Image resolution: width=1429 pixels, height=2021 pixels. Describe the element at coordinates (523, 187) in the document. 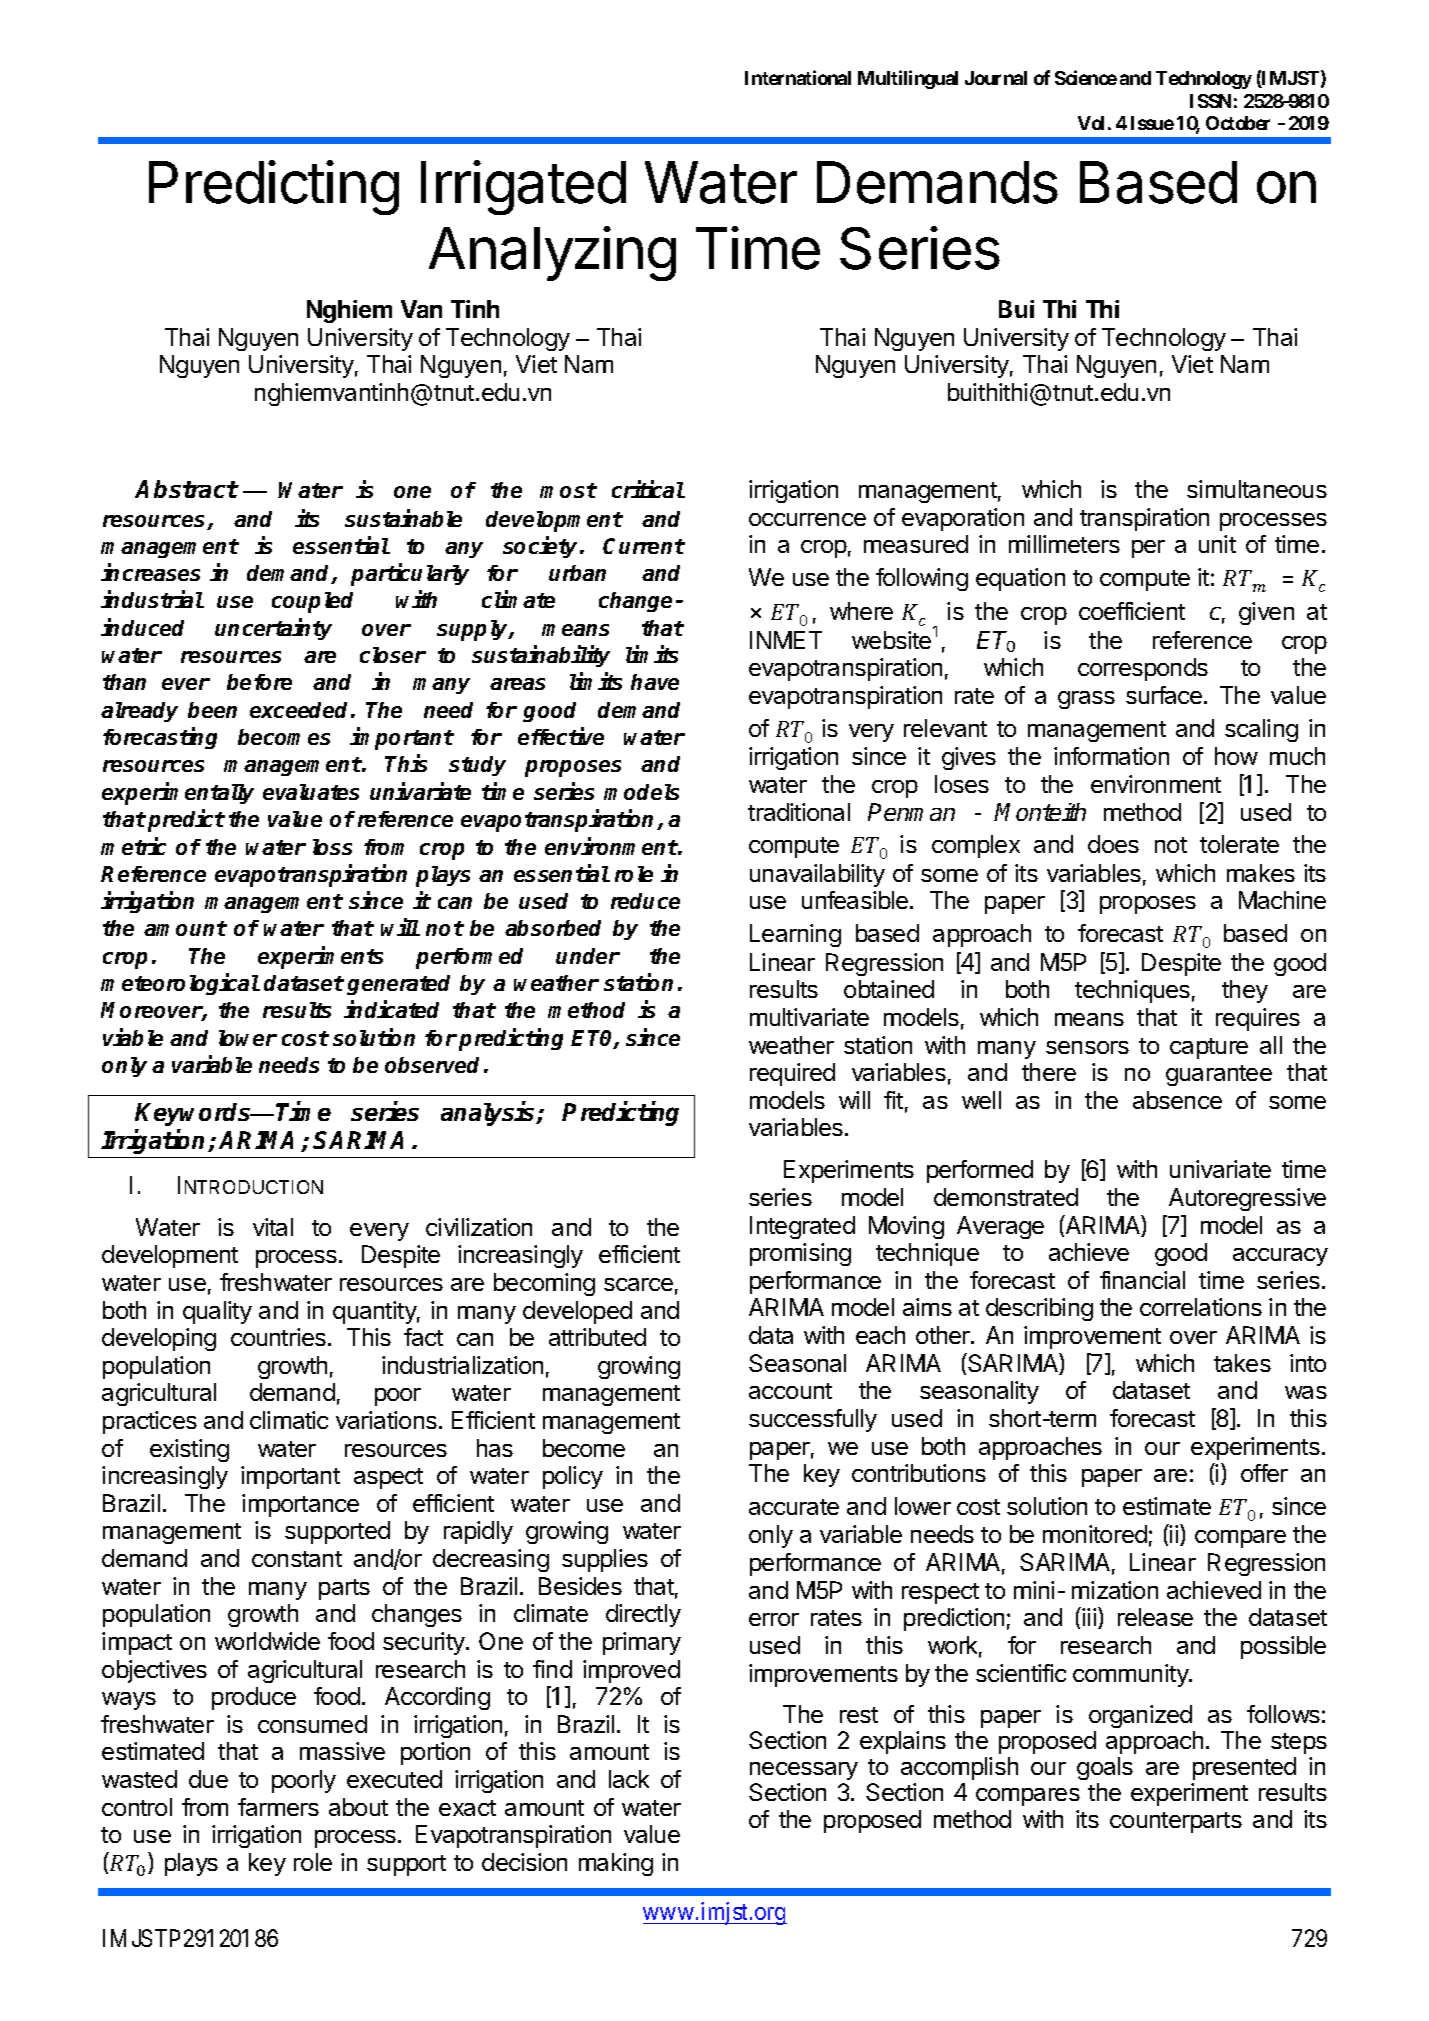

I see `Irrigated` at that location.
